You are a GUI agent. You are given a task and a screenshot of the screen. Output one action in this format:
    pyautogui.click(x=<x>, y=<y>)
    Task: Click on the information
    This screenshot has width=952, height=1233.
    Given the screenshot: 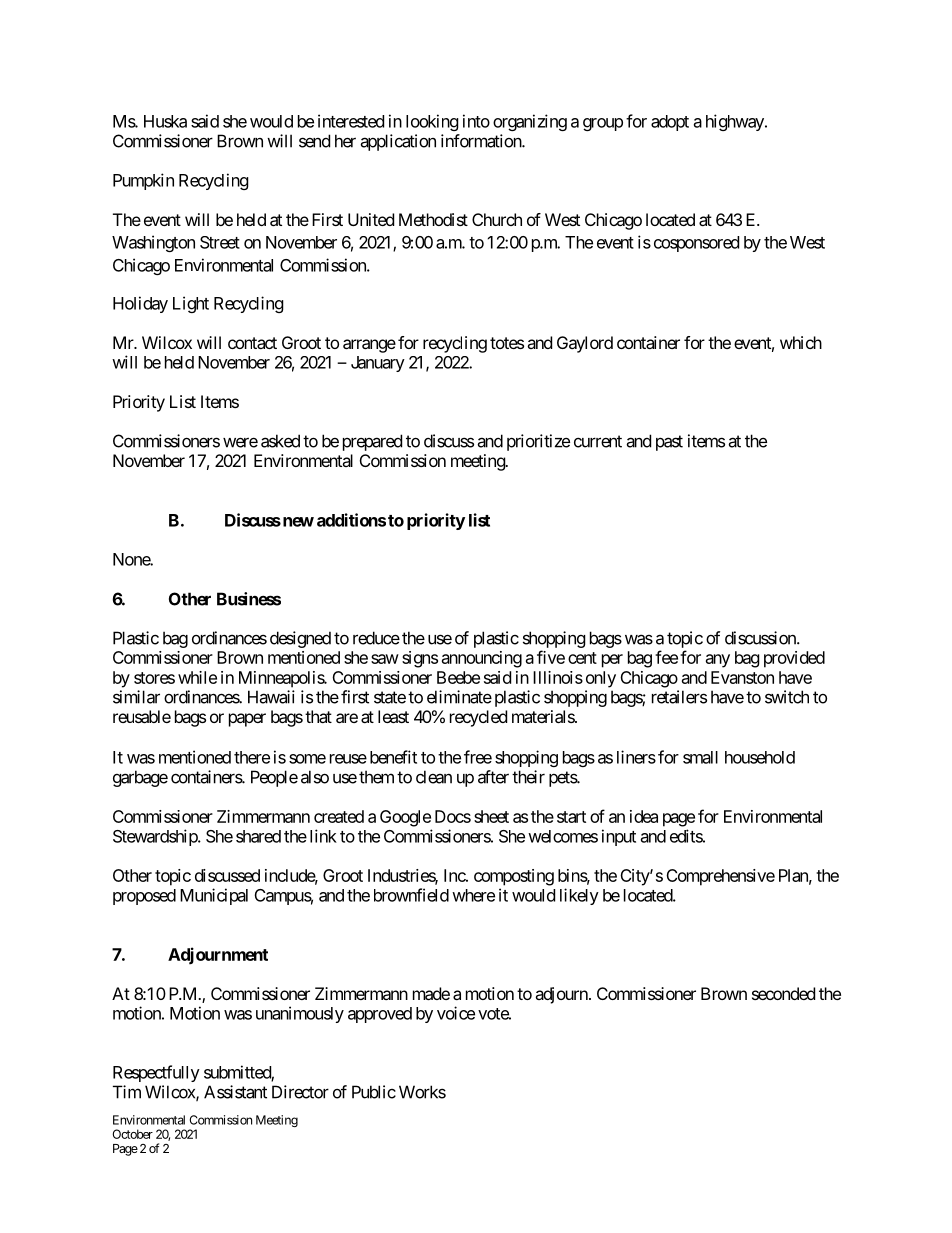 What is the action you would take?
    pyautogui.click(x=482, y=141)
